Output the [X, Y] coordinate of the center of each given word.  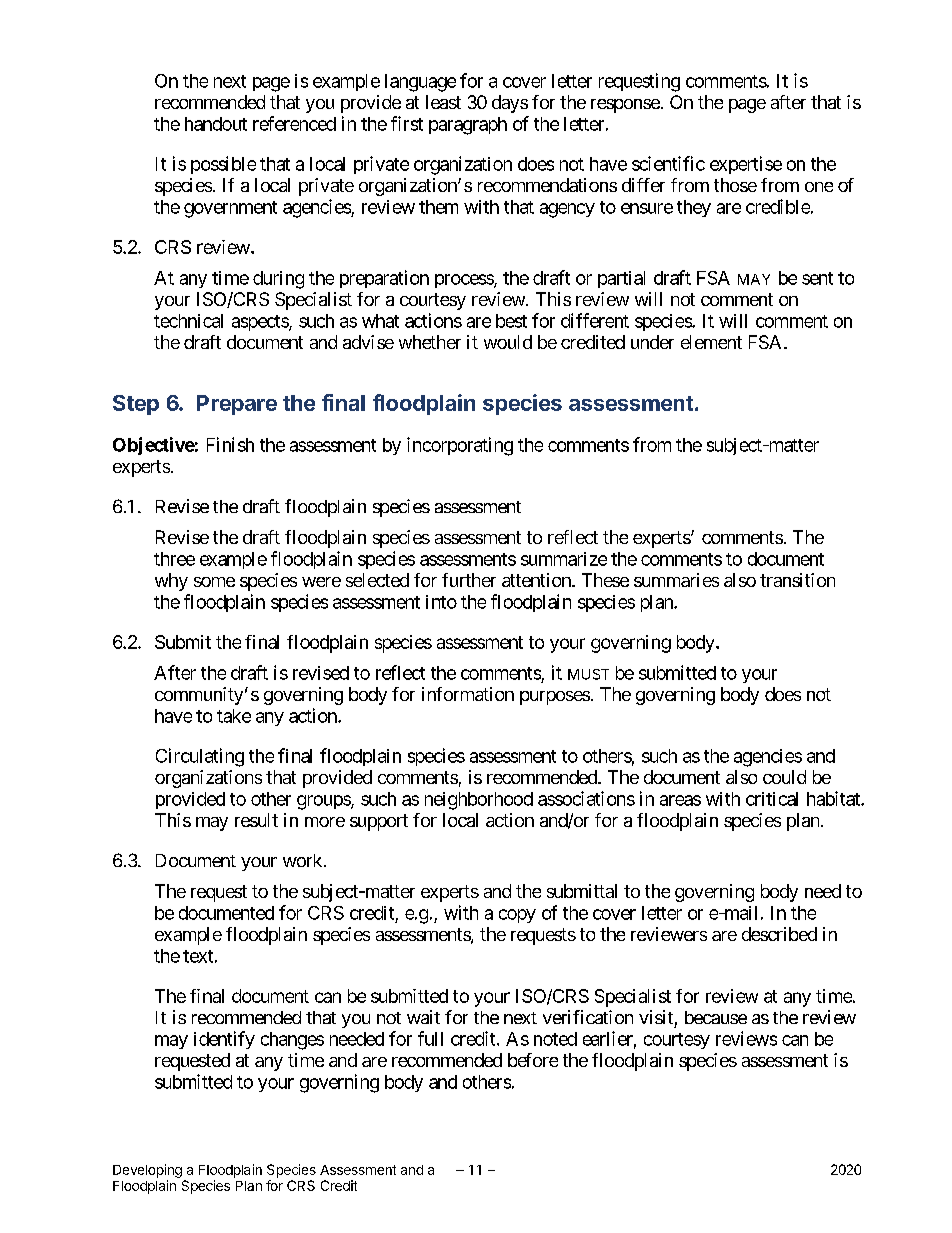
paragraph [468, 126]
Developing [147, 1171]
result [256, 820]
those [735, 185]
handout [216, 124]
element [711, 342]
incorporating [460, 446]
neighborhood [479, 801]
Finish [230, 444]
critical [772, 799]
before [533, 1060]
